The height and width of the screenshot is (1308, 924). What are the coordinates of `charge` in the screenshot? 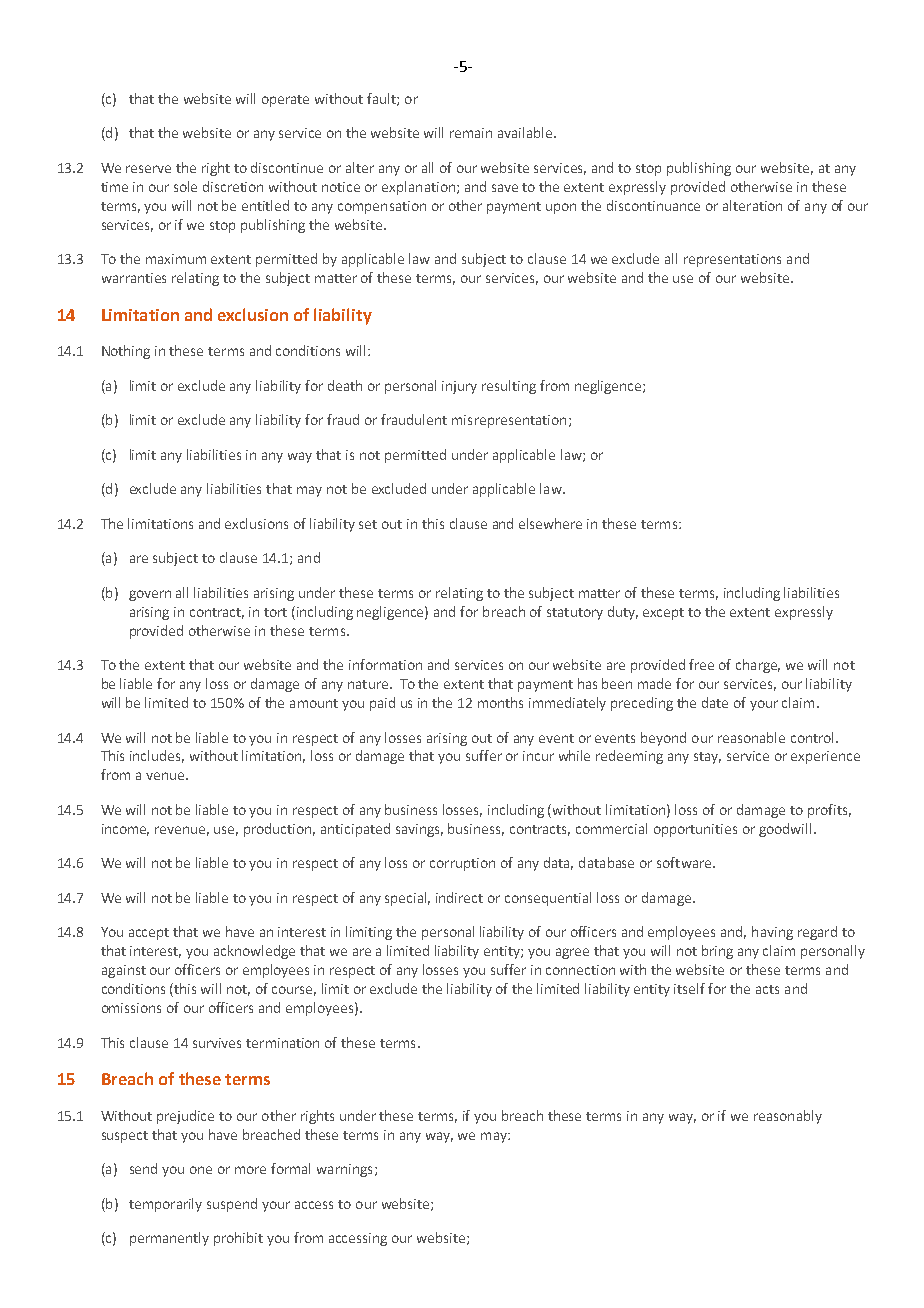 It's located at (758, 666).
